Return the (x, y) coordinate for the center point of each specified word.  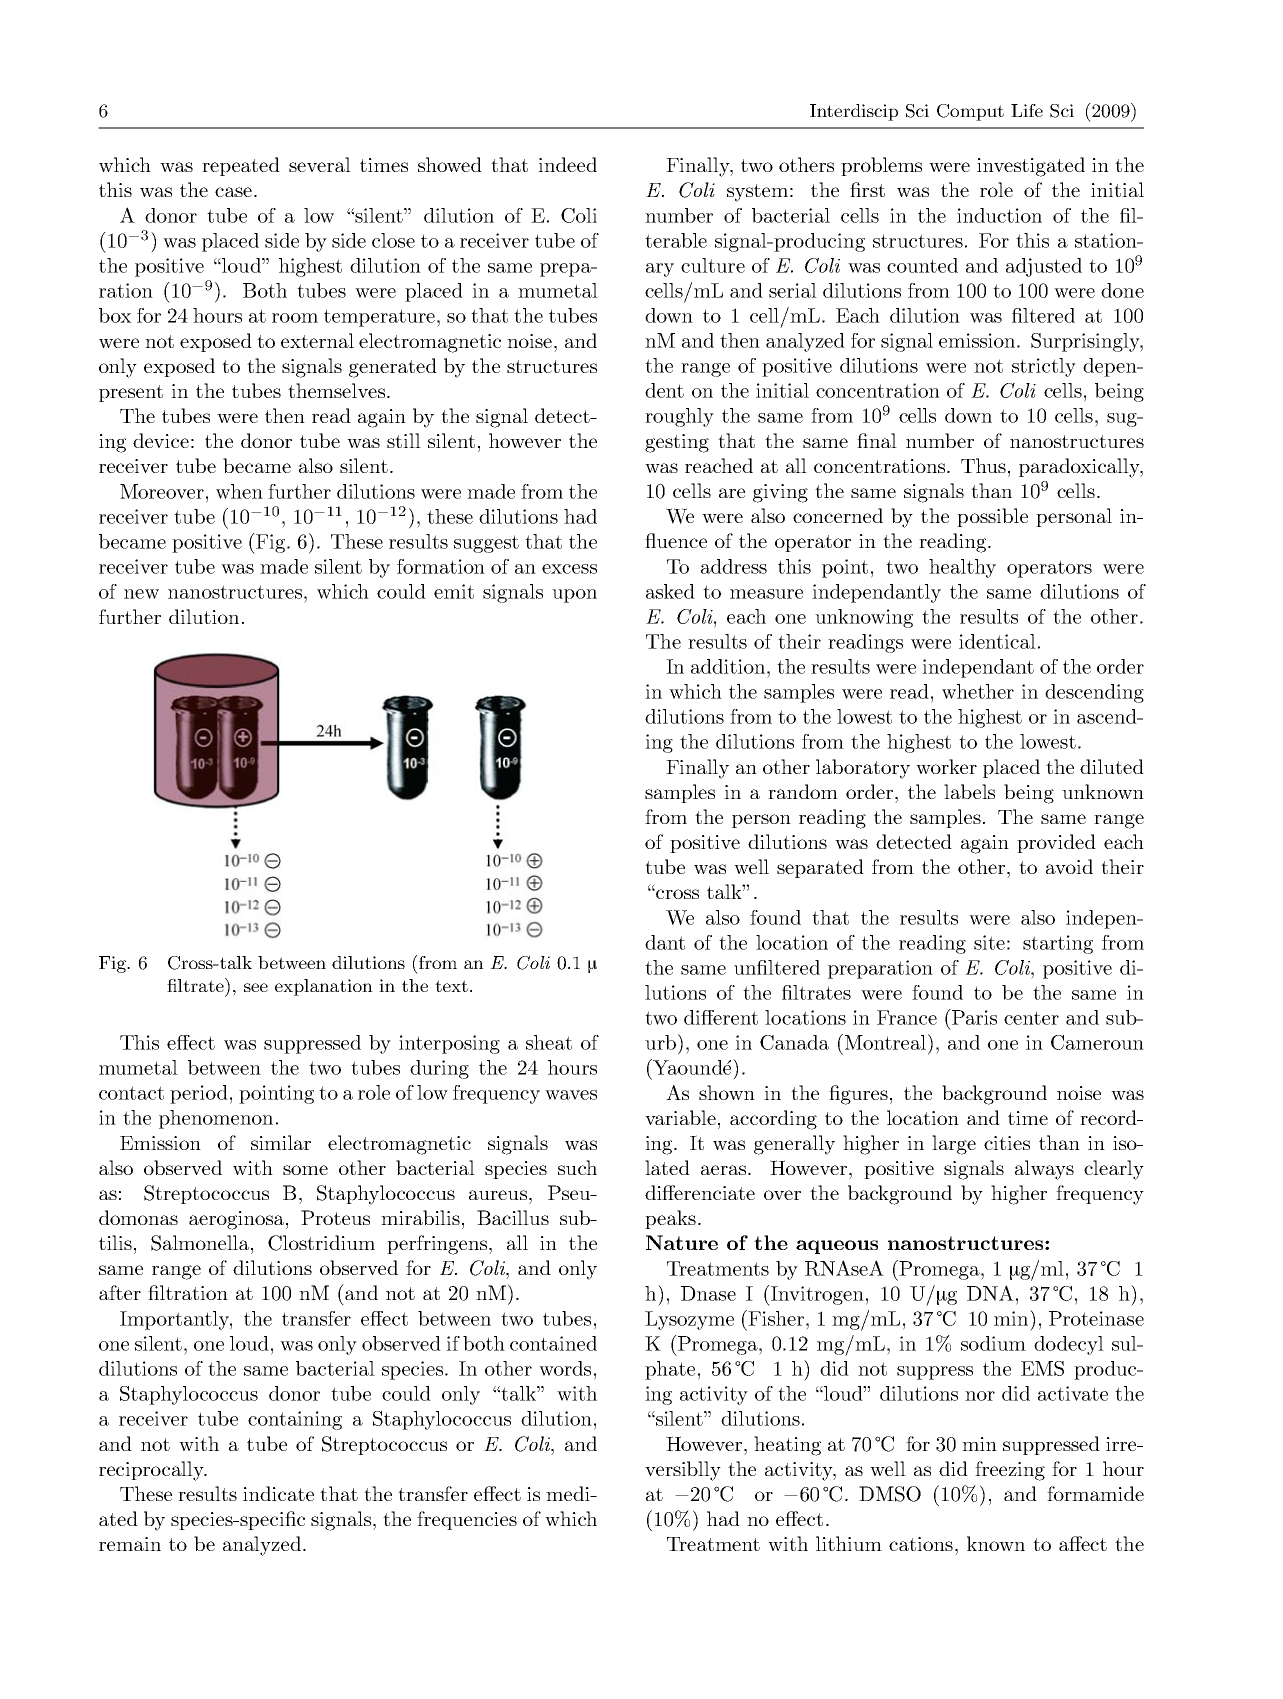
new (141, 594)
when (239, 491)
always (1044, 1170)
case (235, 192)
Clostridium (321, 1243)
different (721, 1017)
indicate (278, 1493)
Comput (970, 112)
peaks (670, 1219)
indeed (567, 164)
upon (574, 596)
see (256, 987)
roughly (679, 417)
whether (978, 691)
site (989, 942)
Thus (983, 465)
